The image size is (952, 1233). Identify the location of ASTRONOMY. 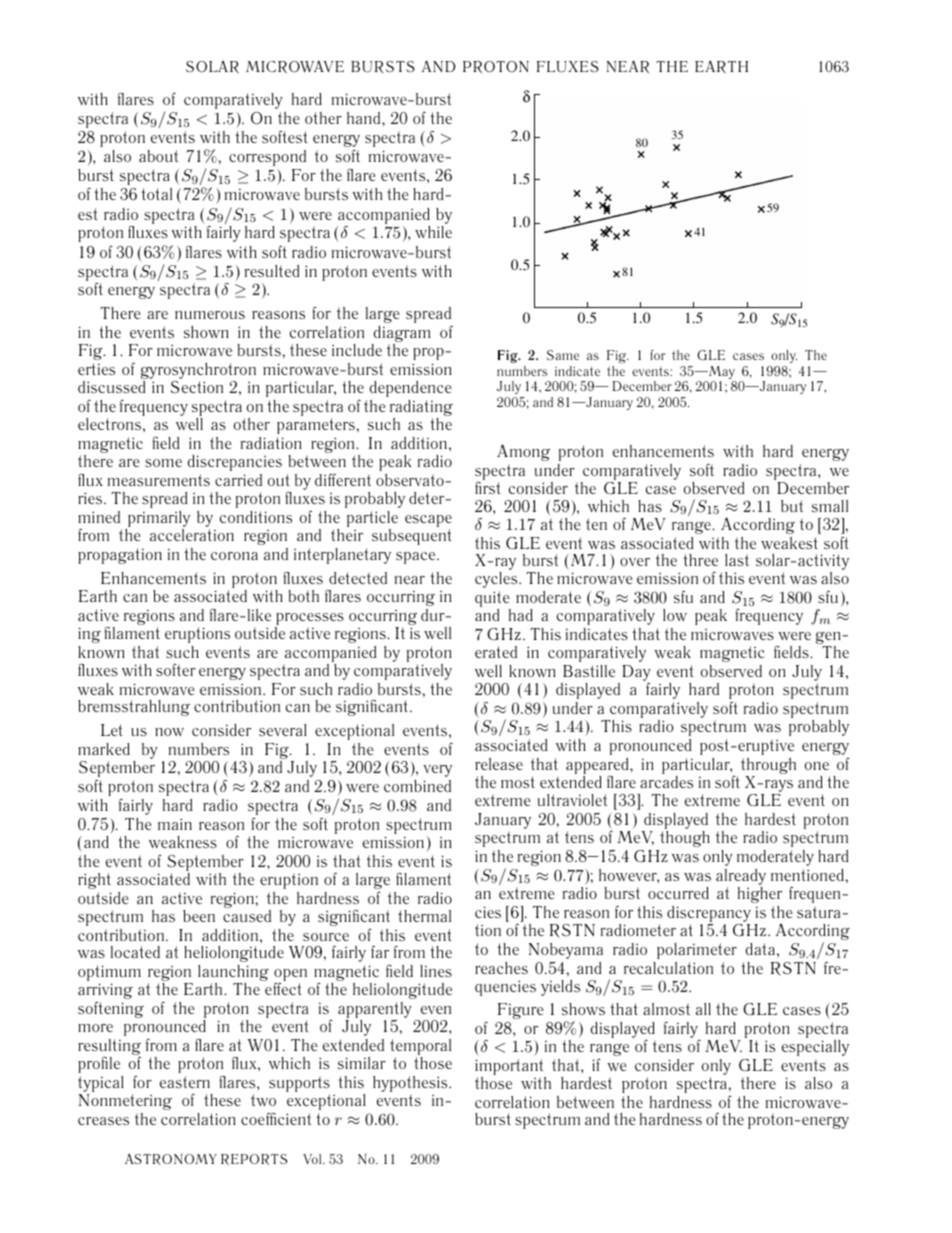
(171, 1159).
